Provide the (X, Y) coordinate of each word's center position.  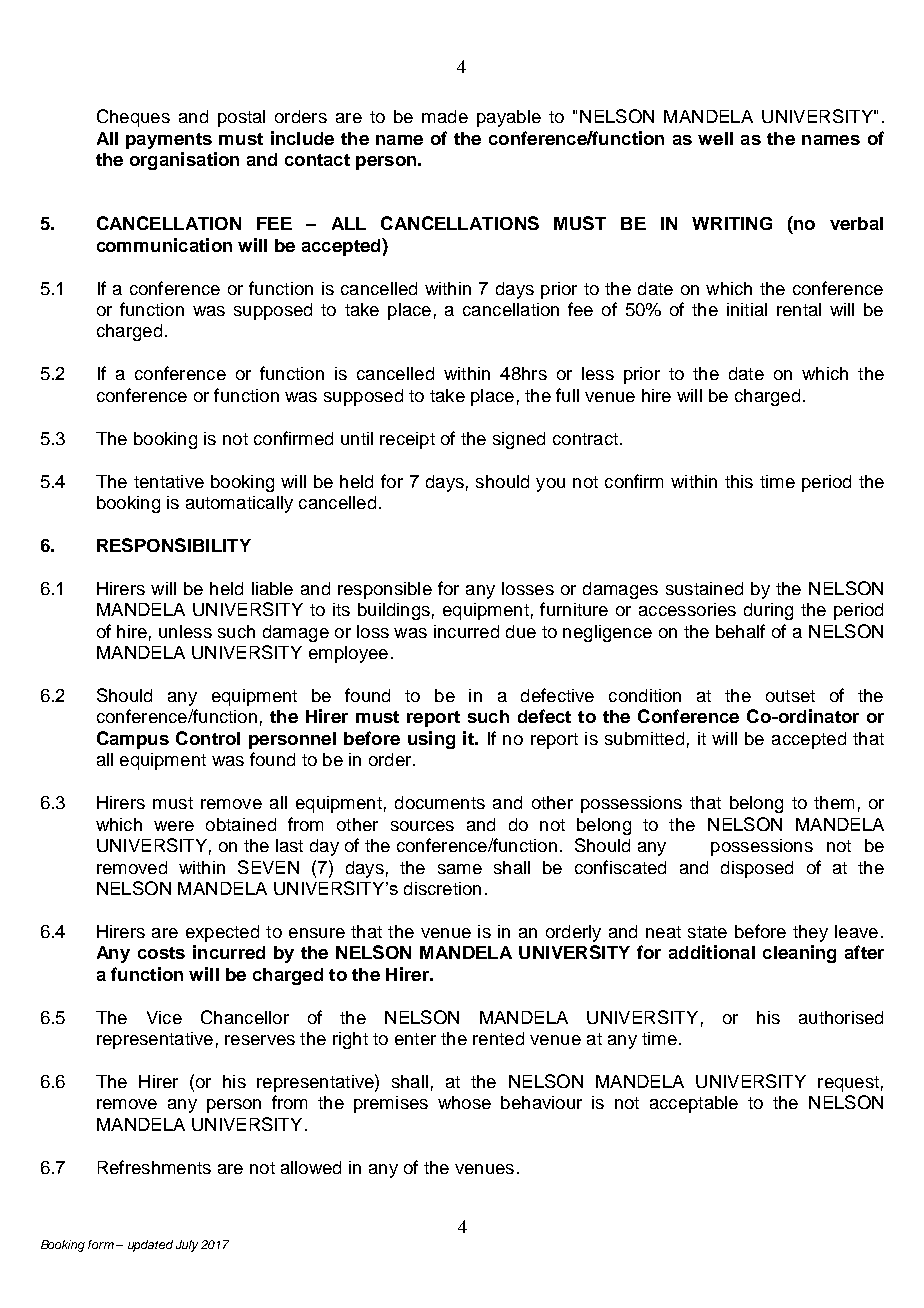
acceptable (694, 1104)
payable (509, 118)
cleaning (799, 954)
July (187, 1246)
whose (464, 1102)
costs (161, 953)
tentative (169, 481)
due (521, 631)
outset (790, 696)
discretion (442, 888)
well (715, 138)
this (739, 481)
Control (208, 738)
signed (519, 440)
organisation (184, 161)
